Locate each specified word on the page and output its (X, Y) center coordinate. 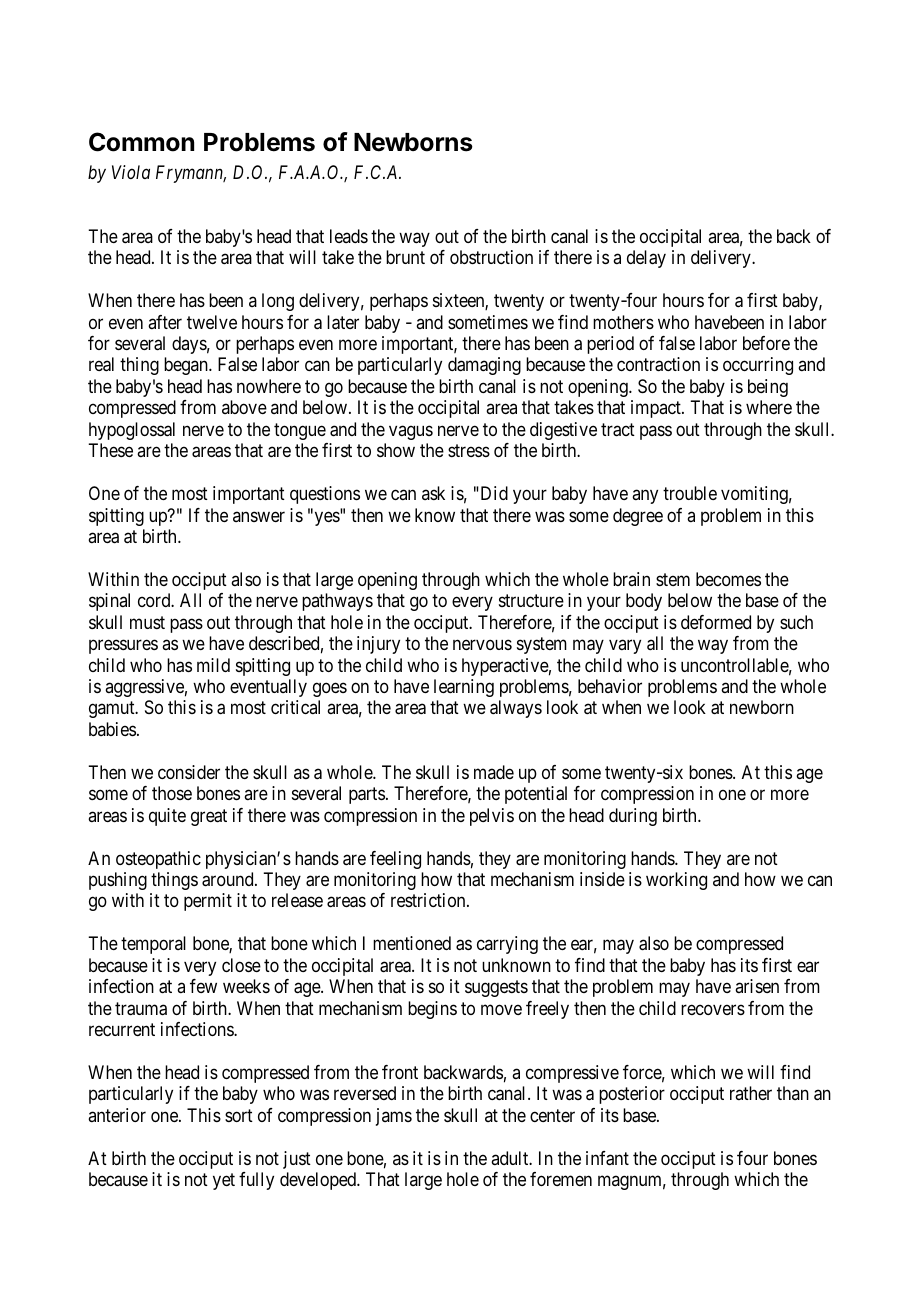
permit (208, 902)
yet (224, 1181)
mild (213, 665)
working (676, 881)
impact (657, 409)
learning (464, 688)
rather (751, 1093)
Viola (131, 172)
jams (394, 1117)
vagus (411, 432)
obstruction (491, 257)
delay (646, 259)
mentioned (412, 943)
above (244, 407)
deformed (716, 622)
